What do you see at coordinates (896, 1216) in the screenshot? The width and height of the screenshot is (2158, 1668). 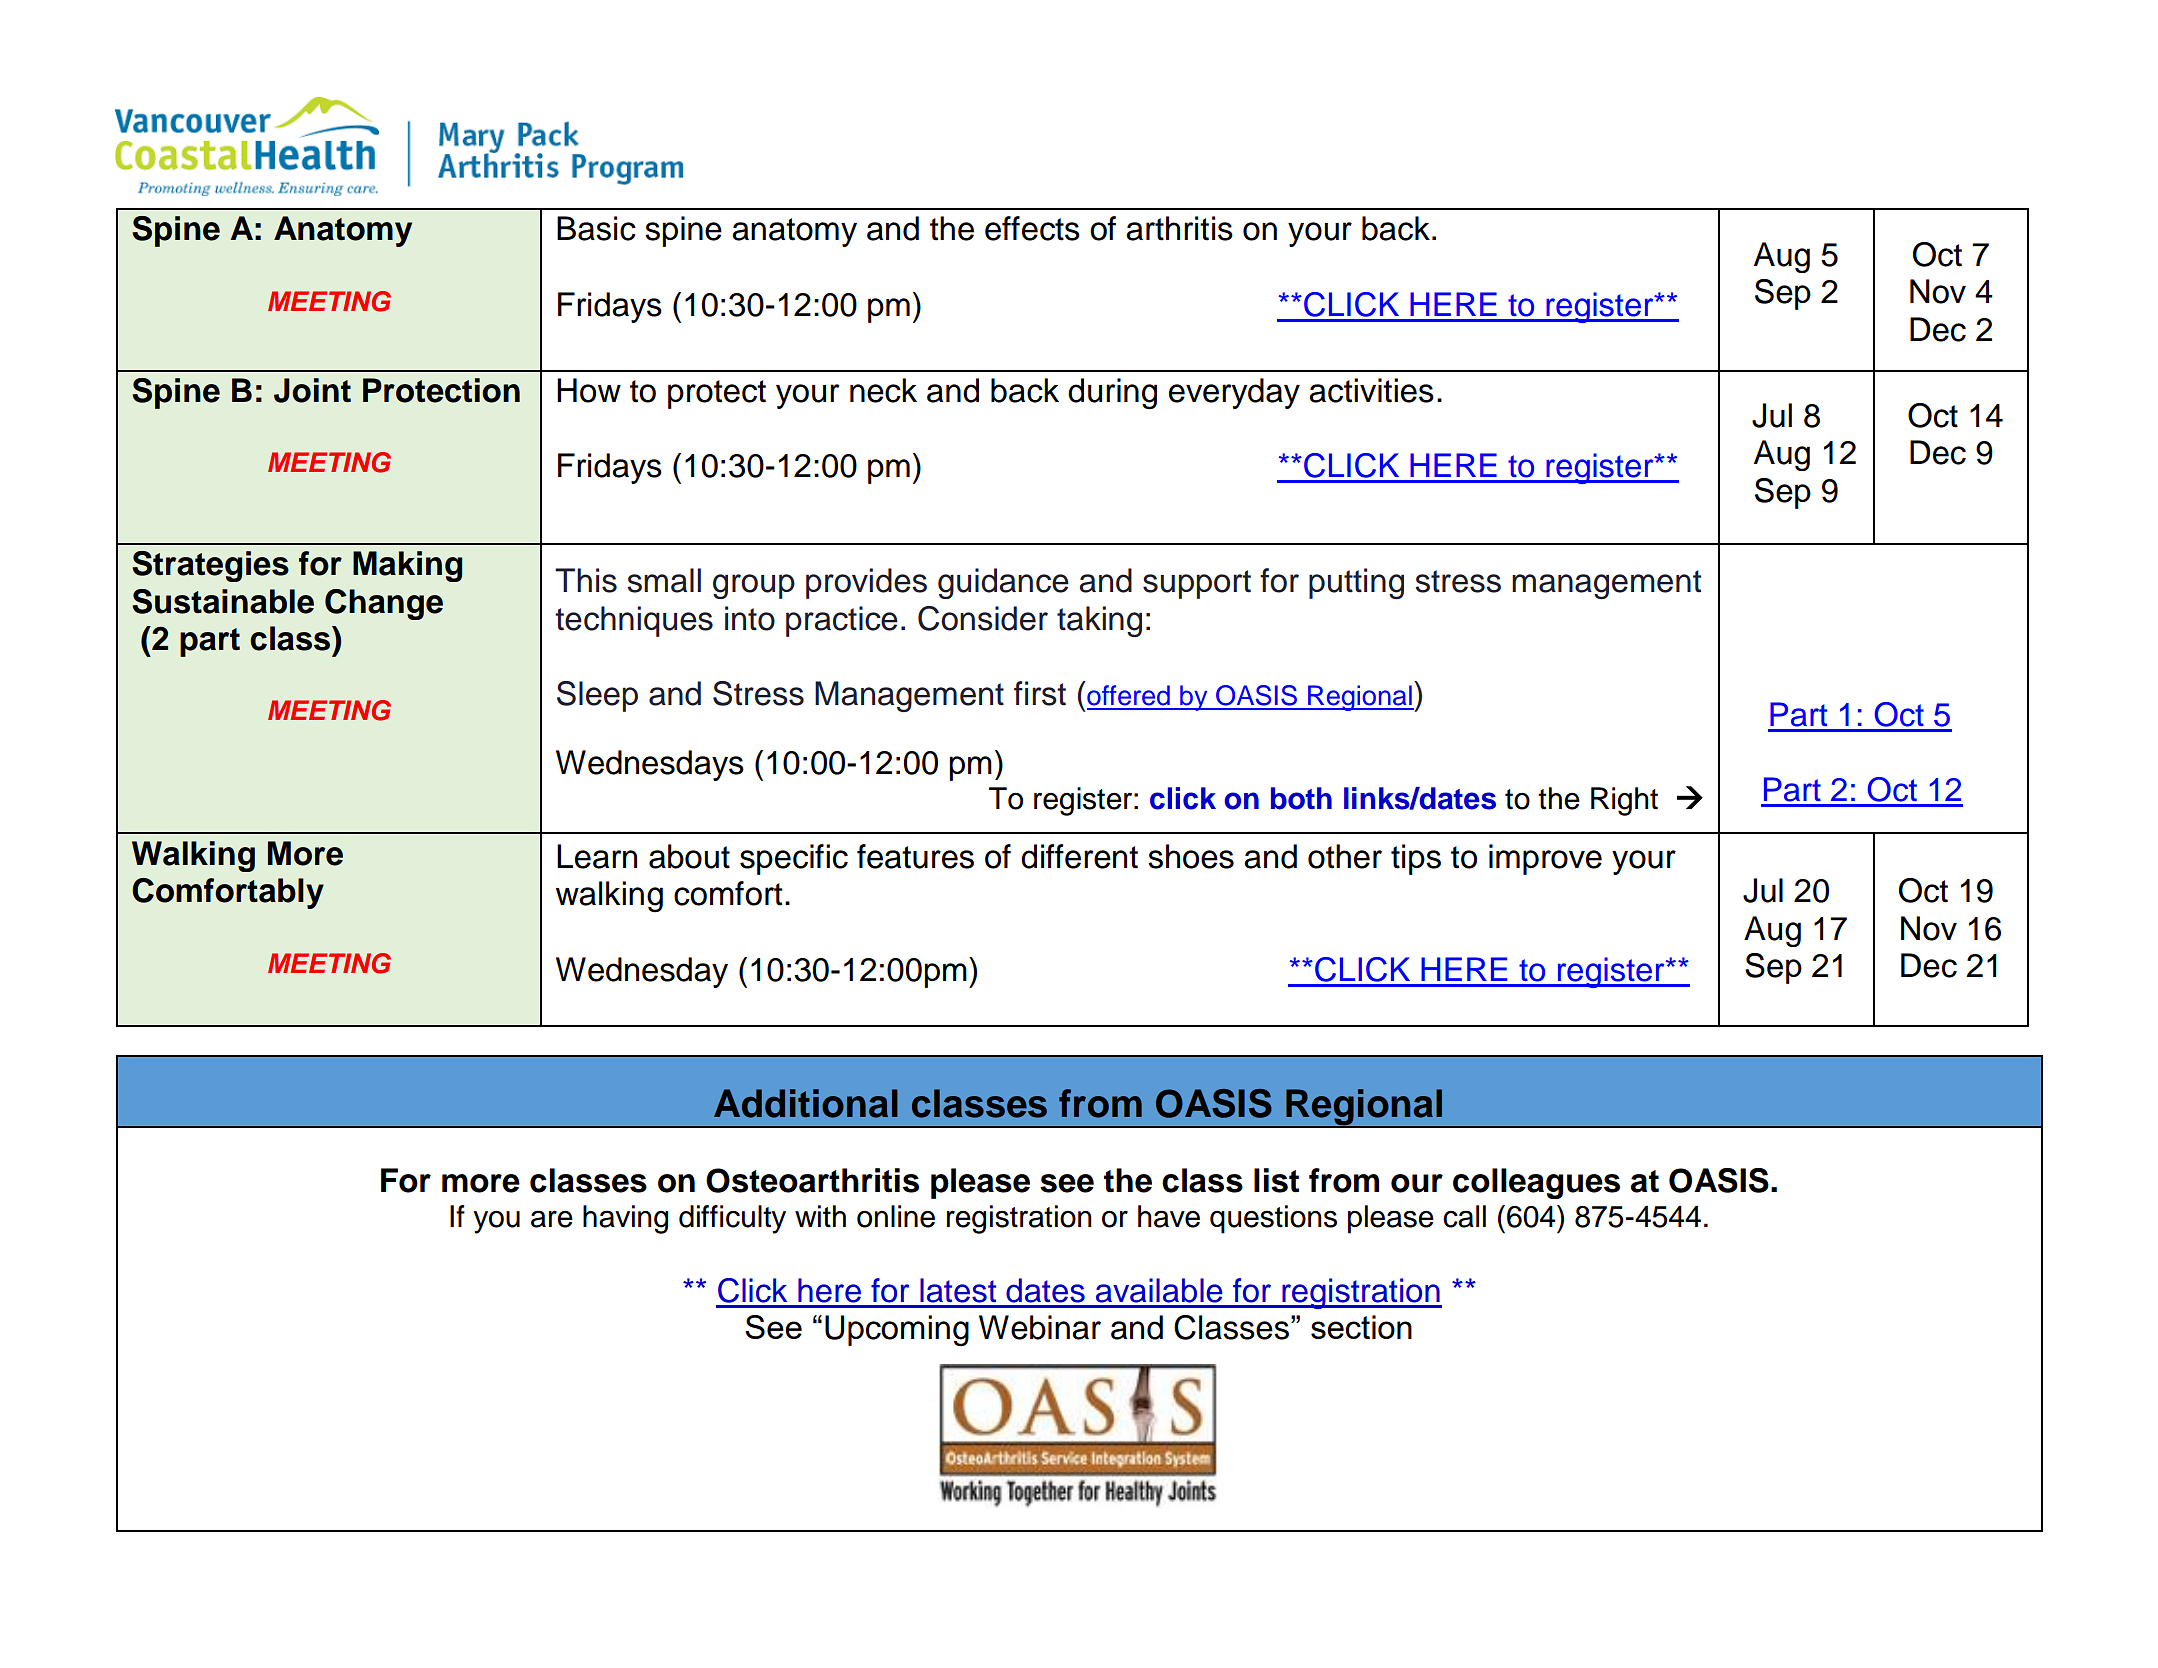 I see `online` at bounding box center [896, 1216].
